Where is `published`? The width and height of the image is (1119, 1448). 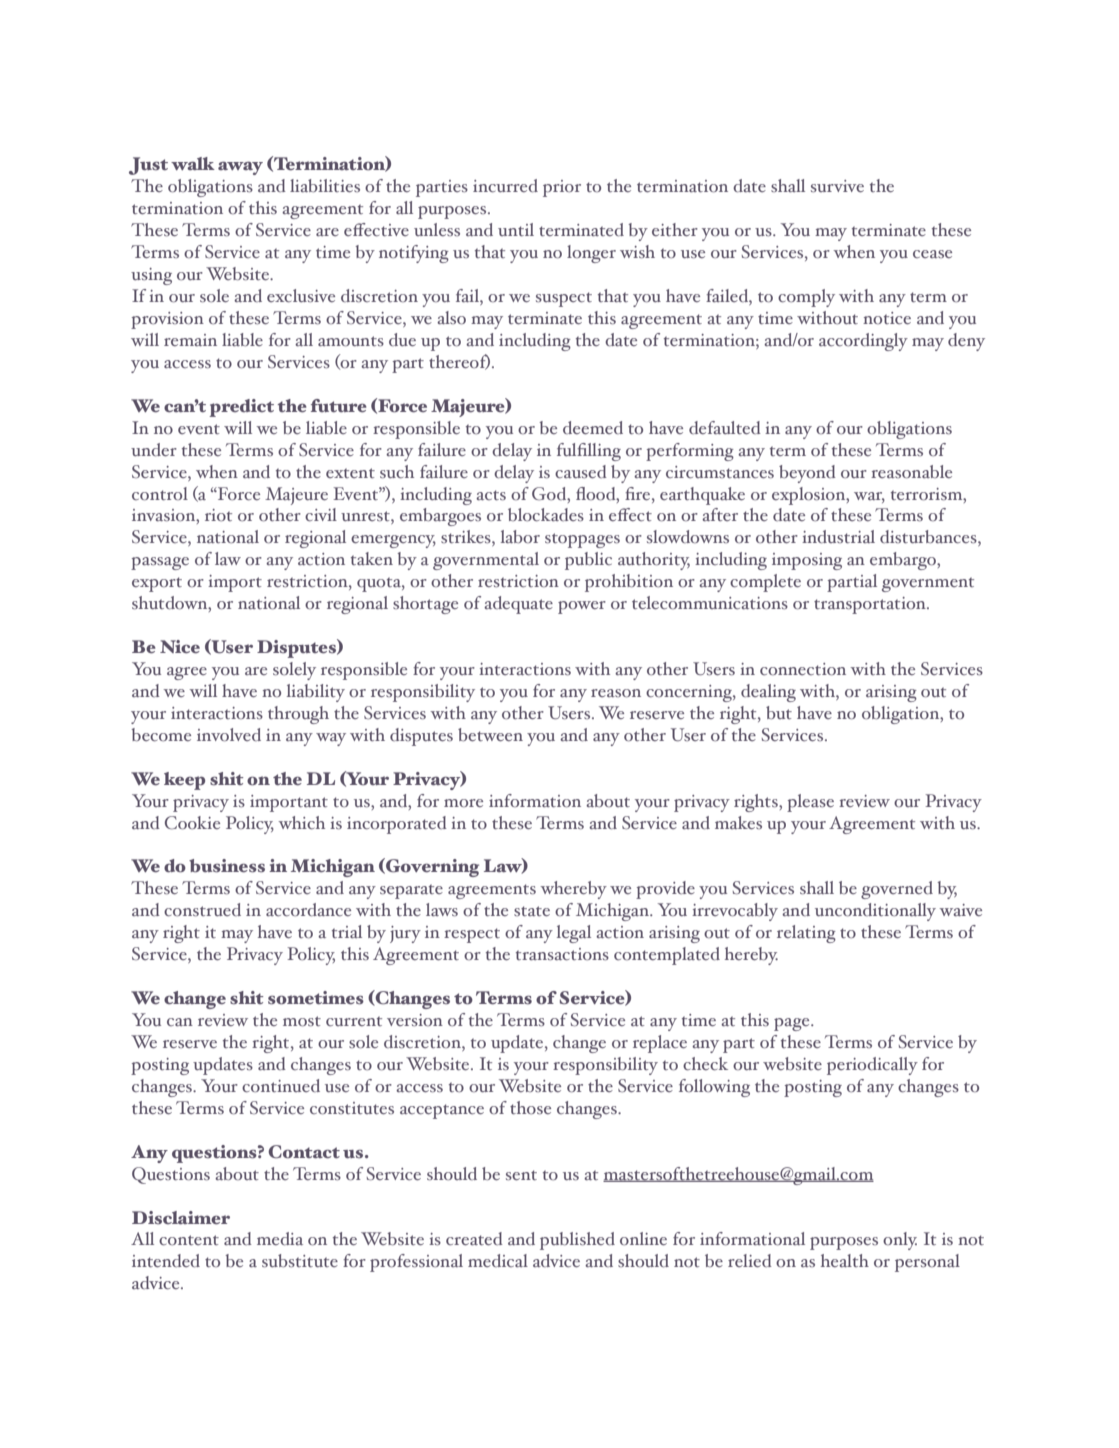
published is located at coordinates (577, 1241).
